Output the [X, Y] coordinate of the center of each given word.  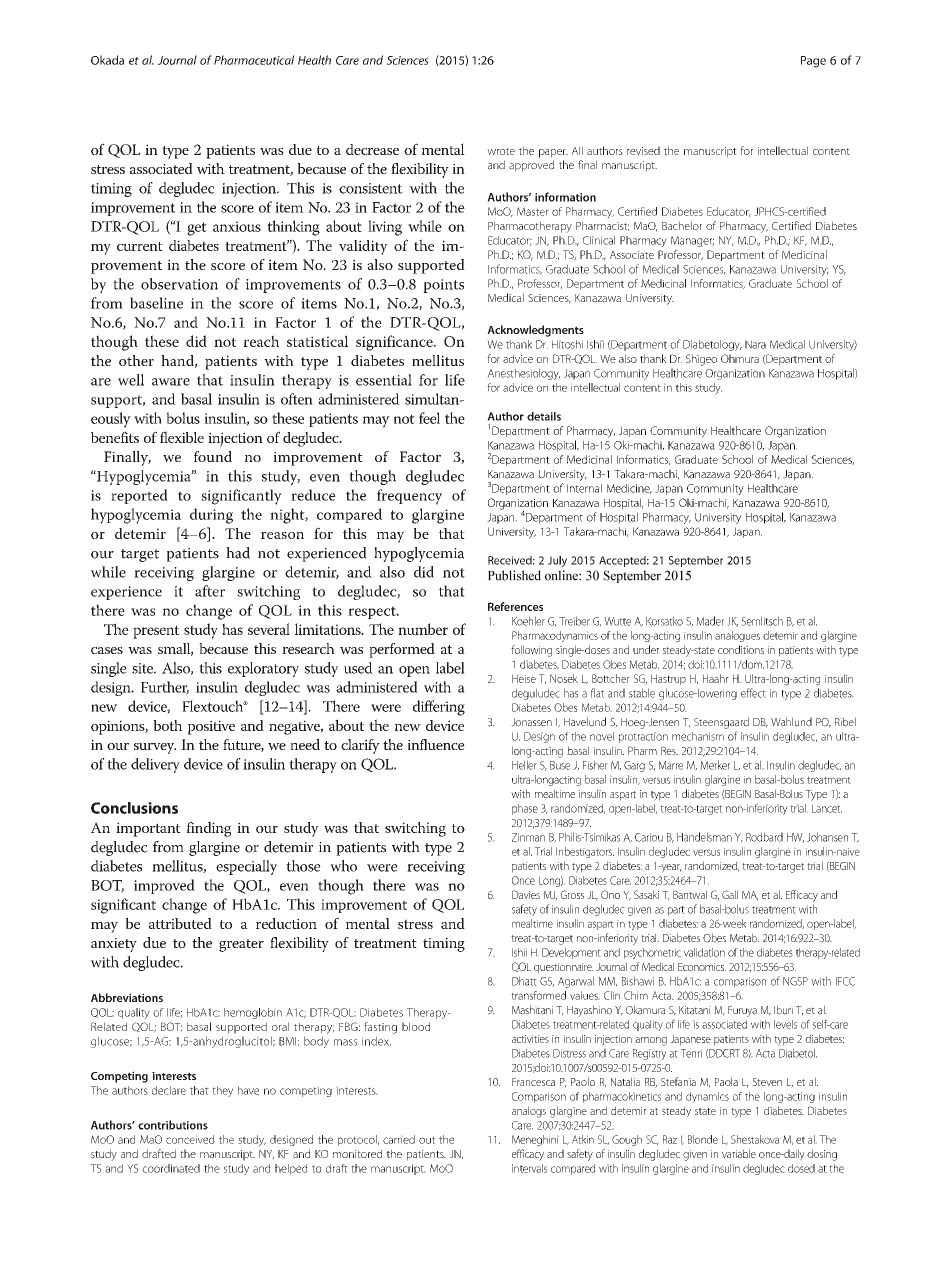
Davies [526, 894]
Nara [755, 344]
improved [164, 886]
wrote [501, 151]
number [423, 629]
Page [813, 62]
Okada [107, 60]
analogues [737, 636]
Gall [730, 894]
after [210, 591]
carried [399, 1139]
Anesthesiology [523, 374]
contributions [173, 1125]
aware [171, 382]
